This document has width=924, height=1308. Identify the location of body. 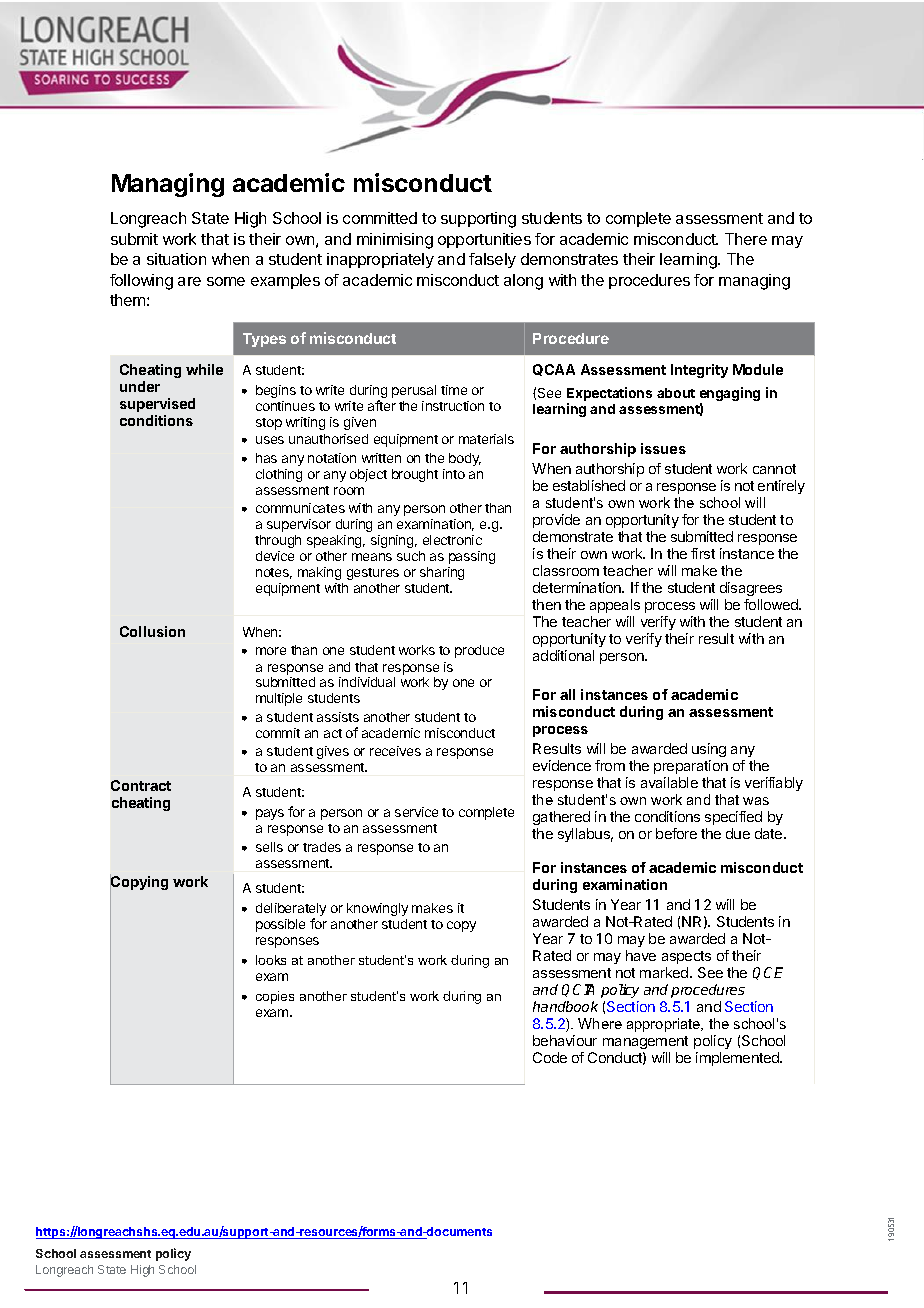
(465, 459).
